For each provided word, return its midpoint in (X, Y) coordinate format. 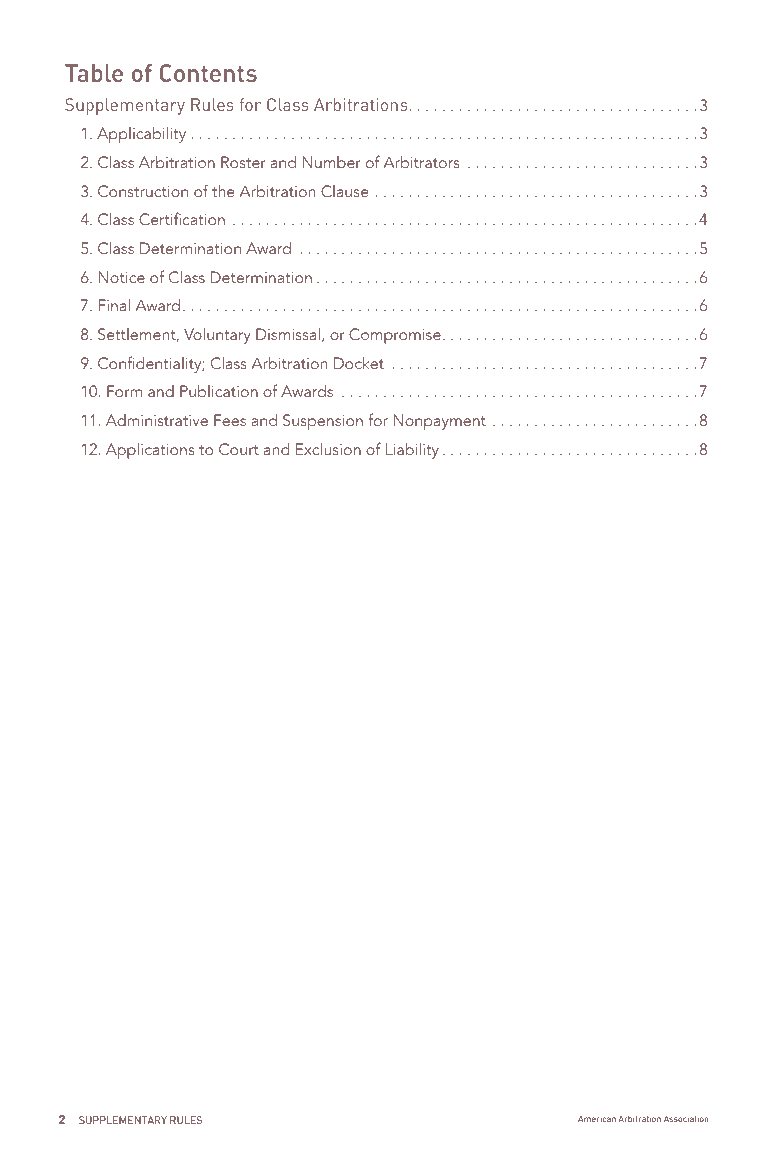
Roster (243, 162)
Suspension (323, 422)
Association (686, 1118)
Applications (150, 451)
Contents (208, 73)
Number (332, 162)
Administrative (157, 420)
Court (239, 449)
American (597, 1118)
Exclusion (328, 449)
